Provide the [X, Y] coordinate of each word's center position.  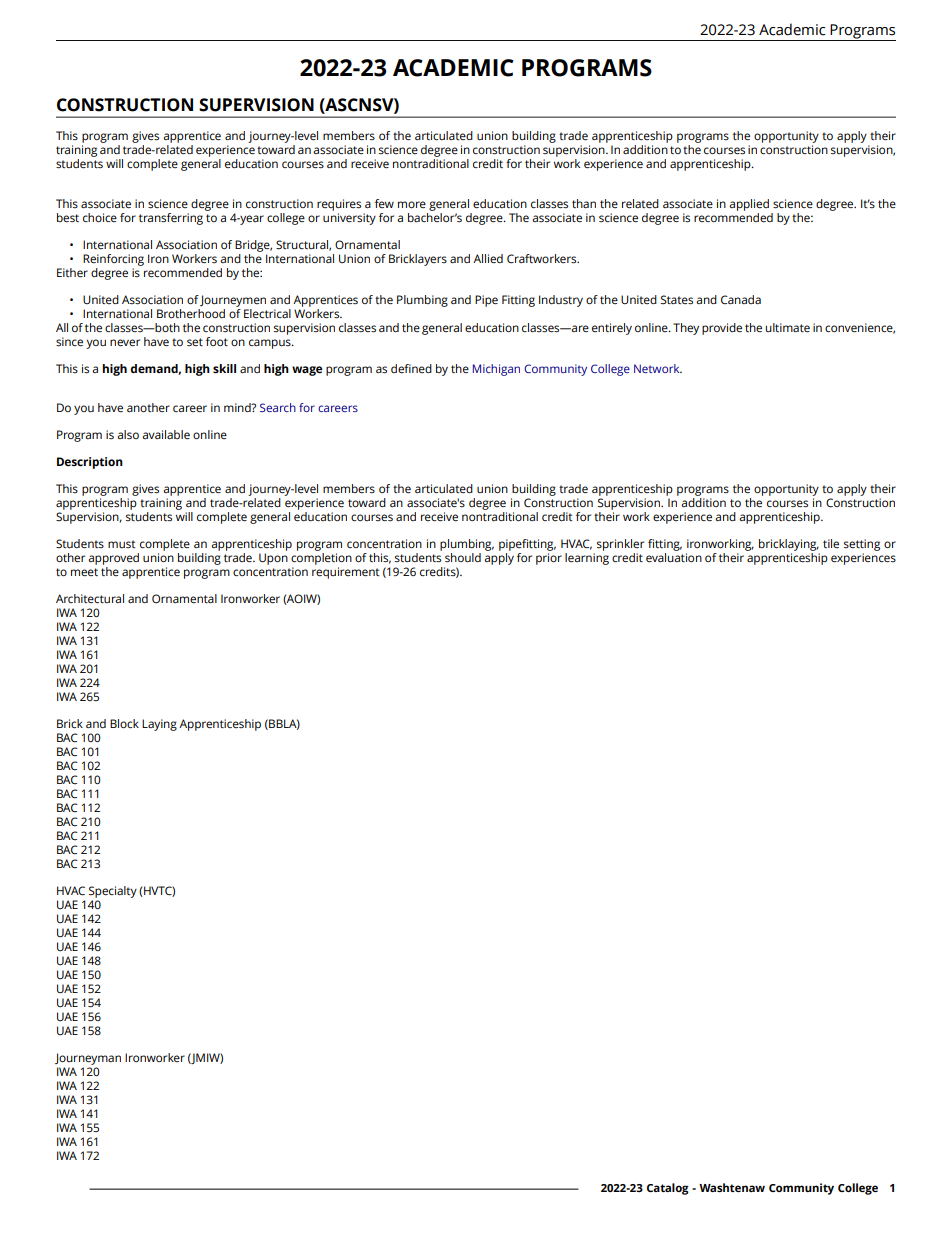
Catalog [668, 1189]
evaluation [674, 556]
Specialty [113, 892]
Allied [488, 258]
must [122, 544]
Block [124, 723]
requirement [346, 573]
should [463, 557]
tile [831, 543]
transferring [171, 219]
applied [749, 205]
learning [587, 557]
